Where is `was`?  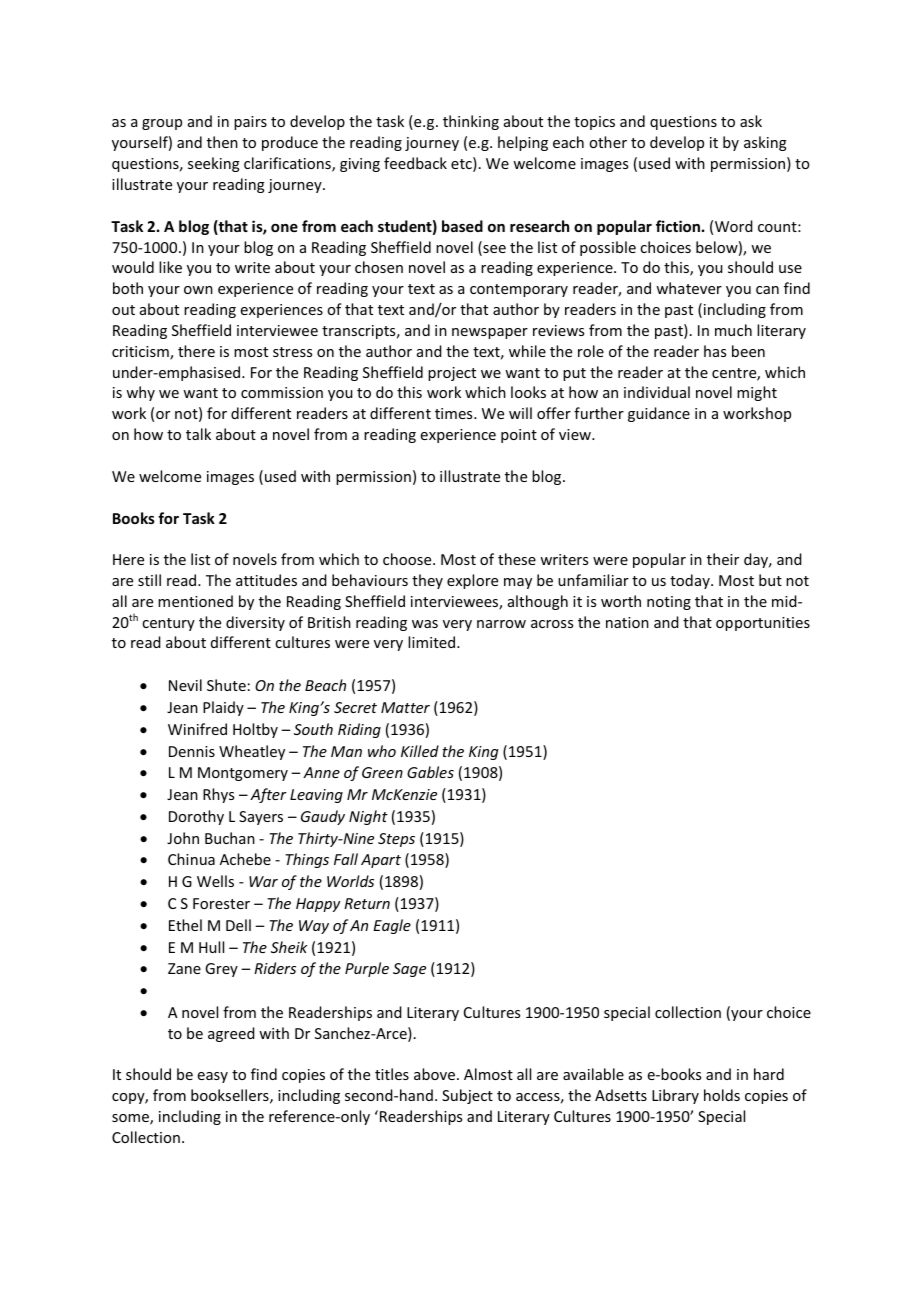 was is located at coordinates (425, 624).
